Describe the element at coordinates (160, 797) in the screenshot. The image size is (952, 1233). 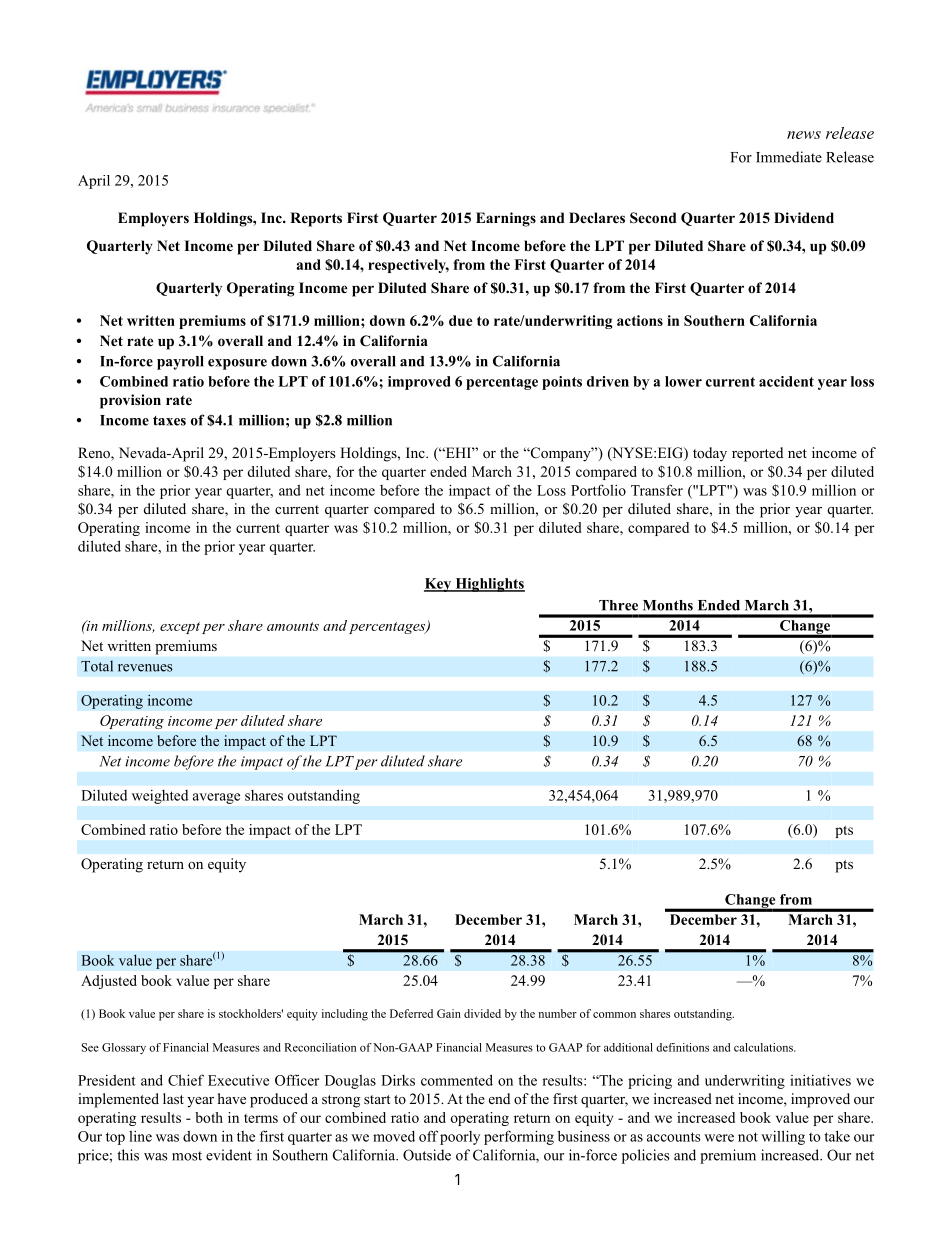
I see `weighted` at that location.
